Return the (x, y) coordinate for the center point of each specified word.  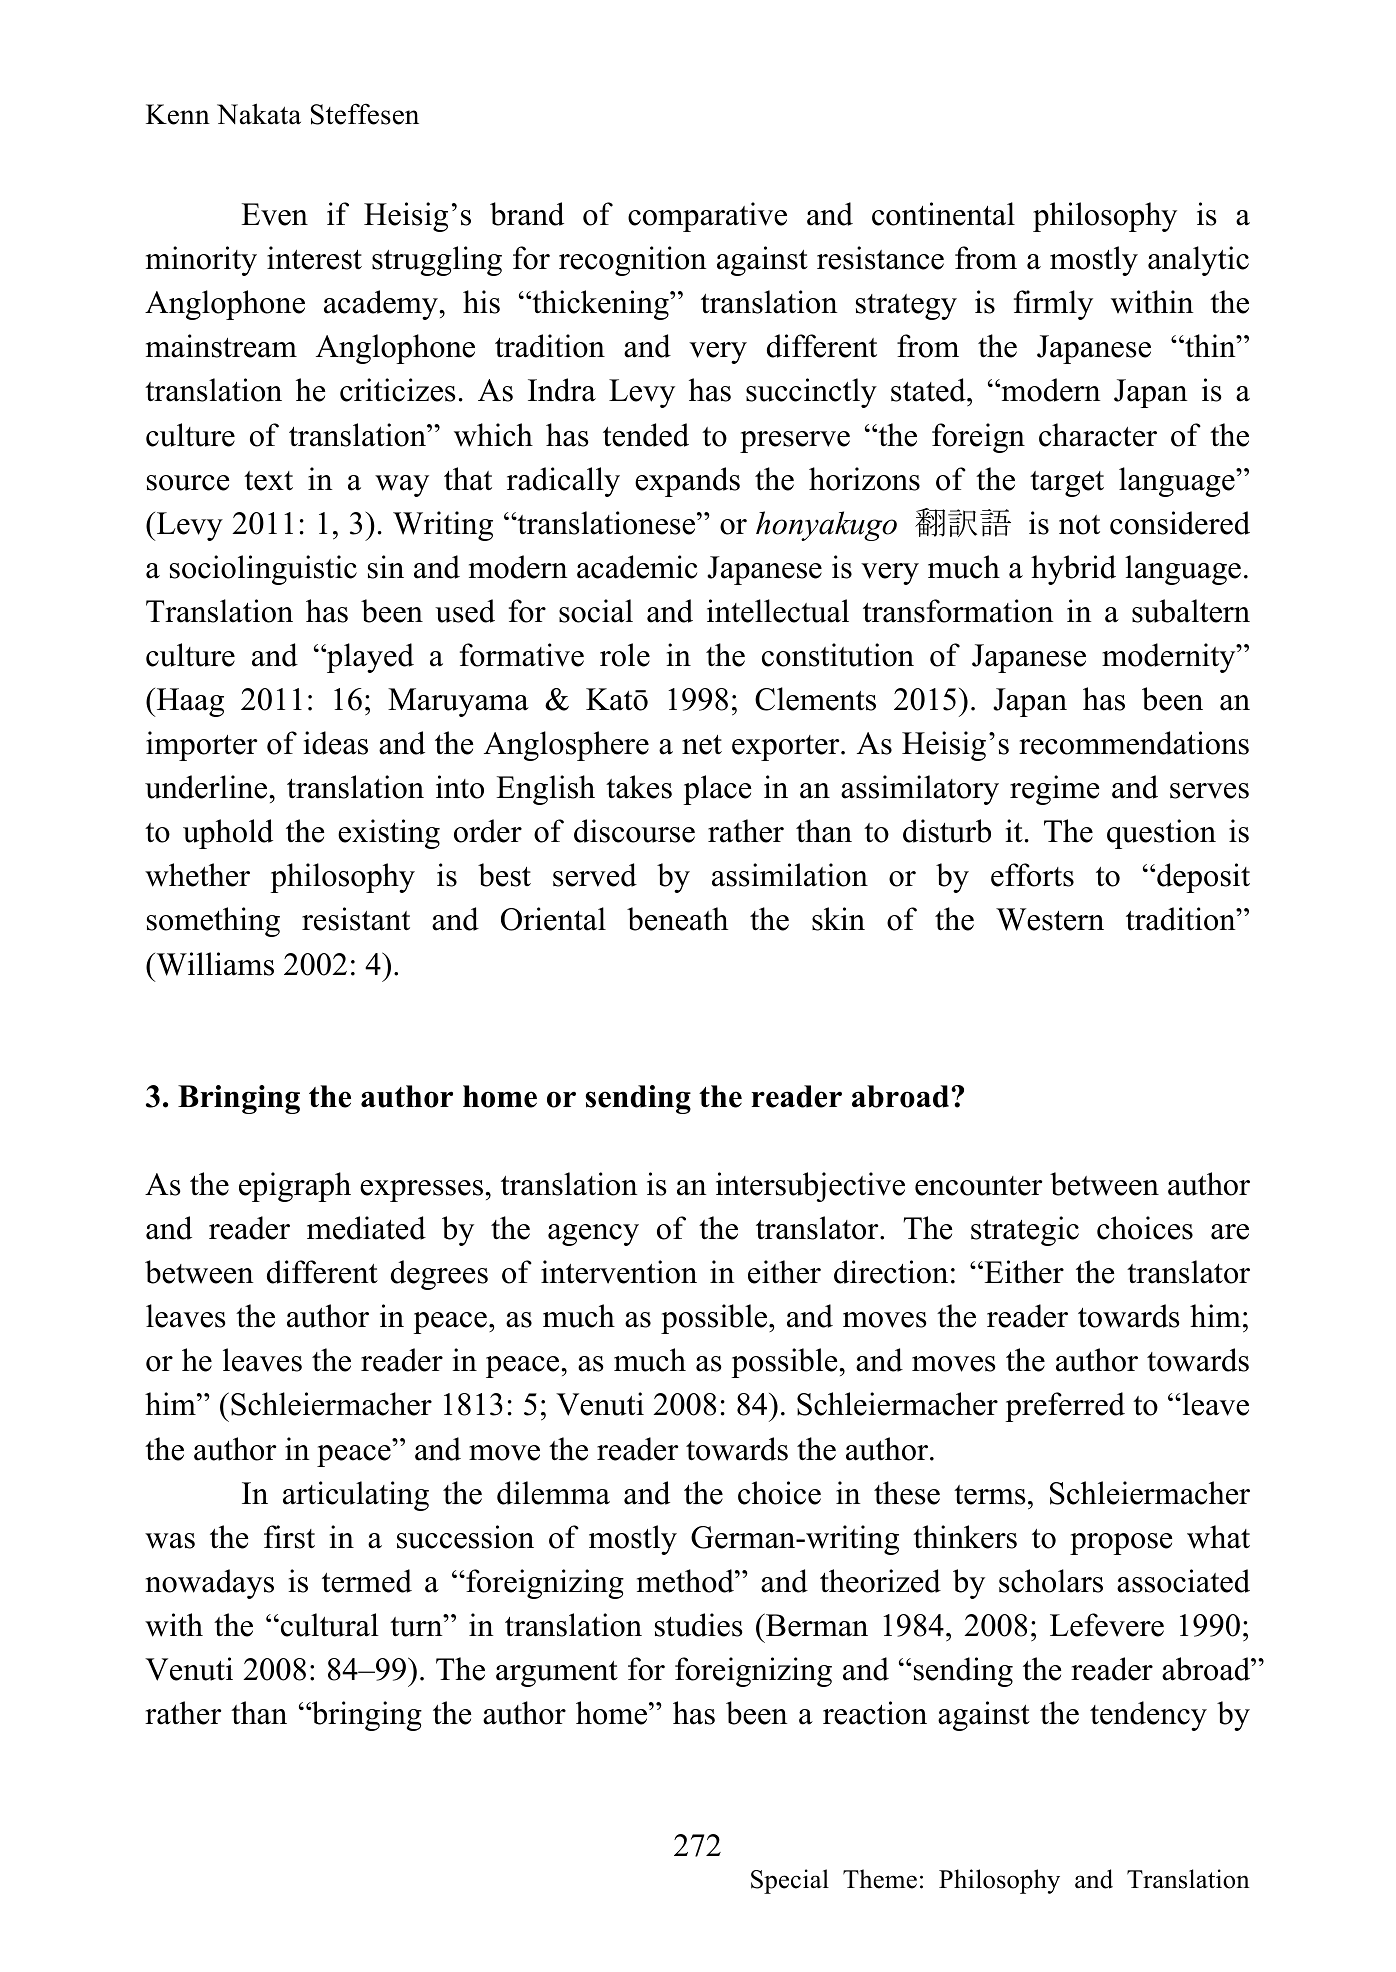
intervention (619, 1272)
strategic (1025, 1231)
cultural (330, 1625)
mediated (366, 1228)
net (702, 745)
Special (790, 1881)
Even (274, 214)
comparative (707, 217)
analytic (1198, 261)
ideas (335, 743)
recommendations (1134, 743)
